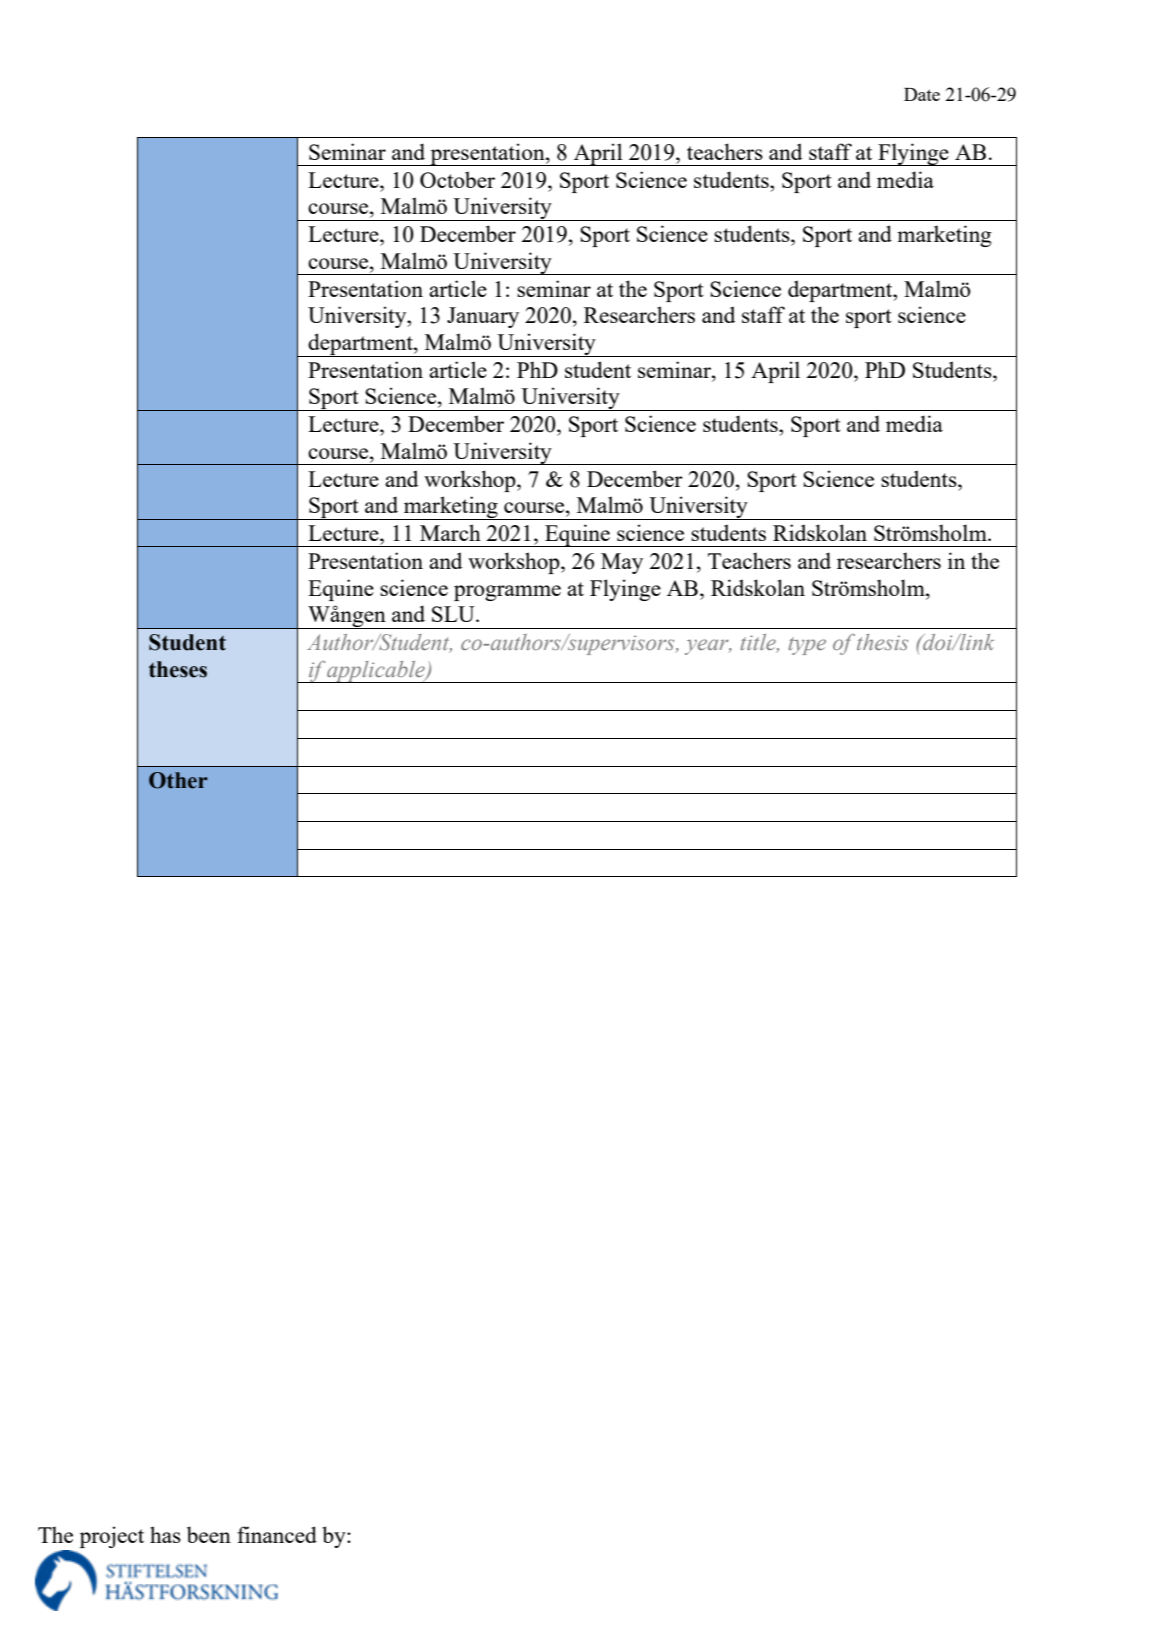 This screenshot has height=1633, width=1154. I want to click on Other, so click(178, 780).
